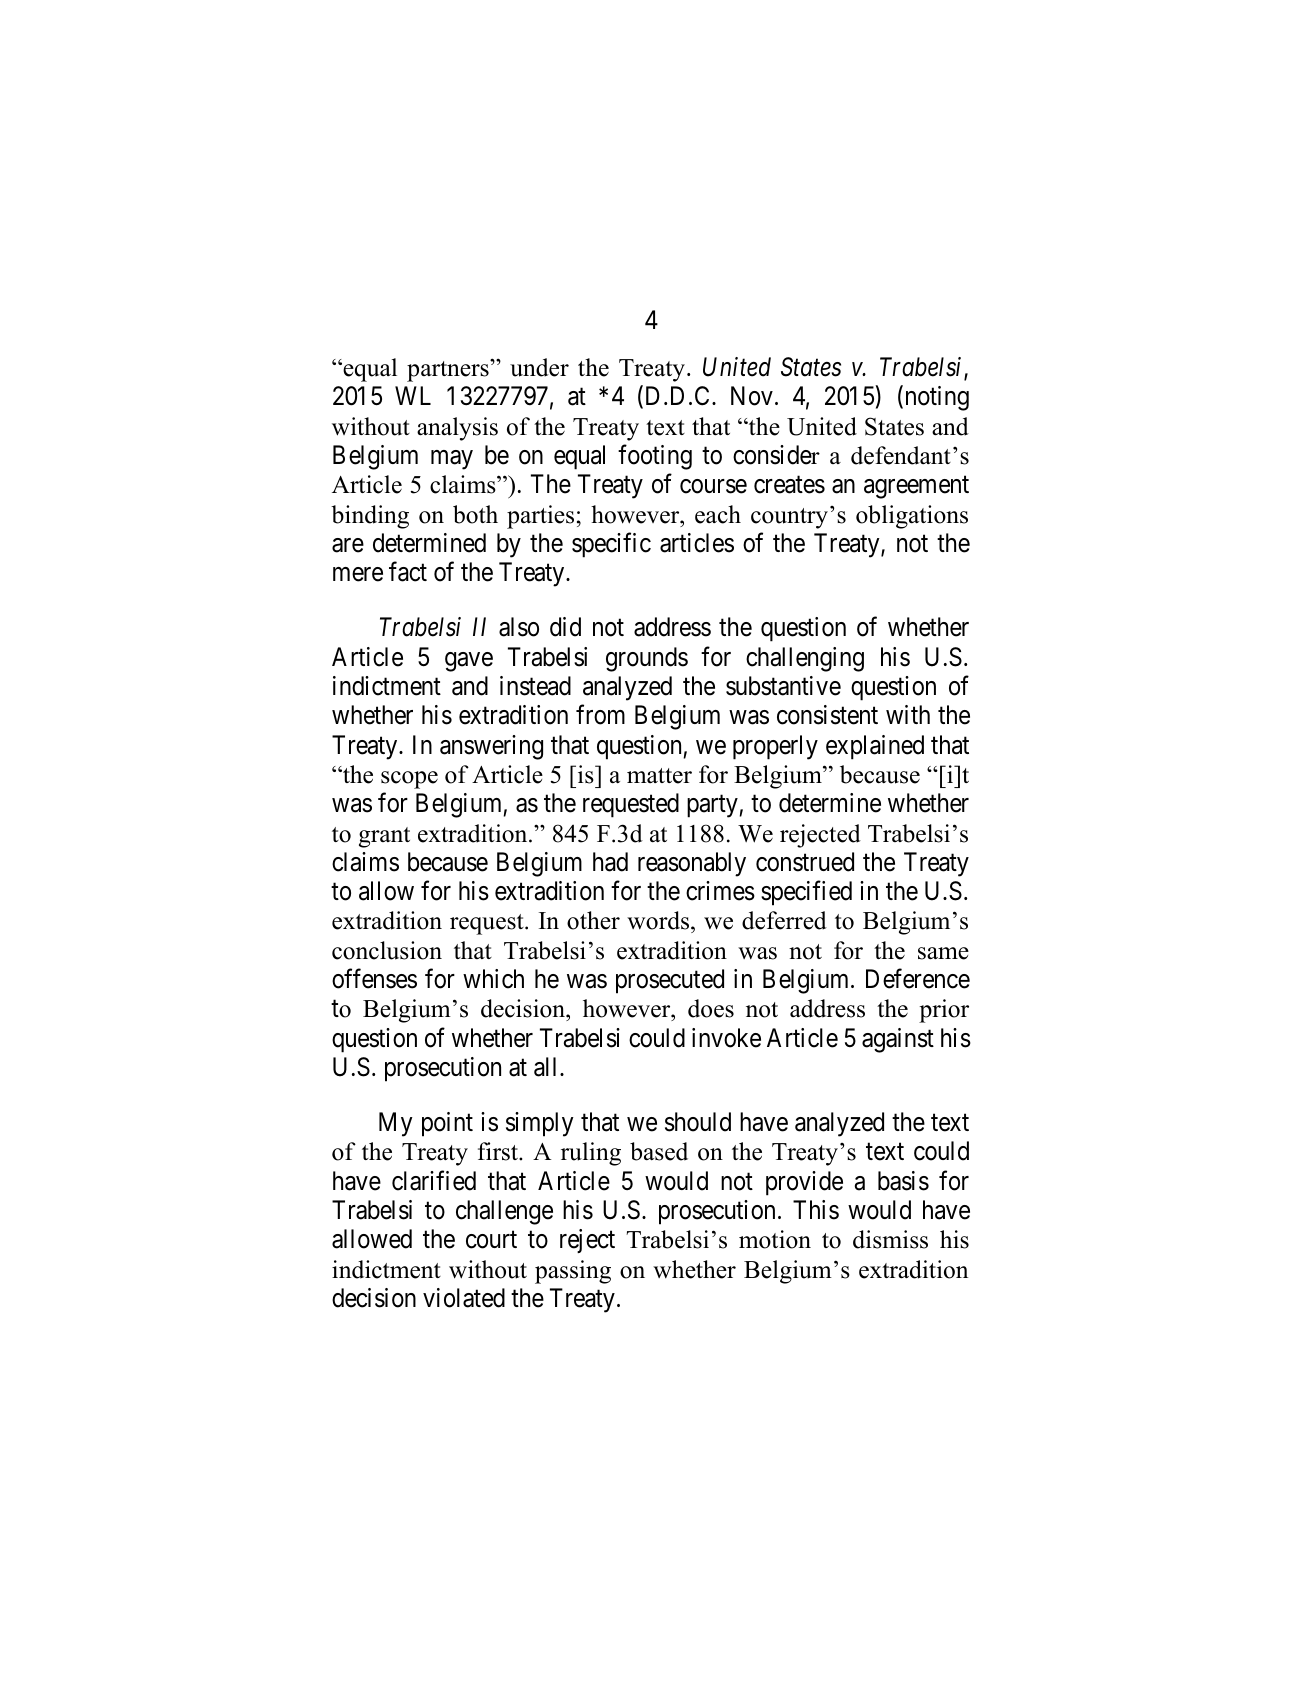  I want to click on passing, so click(573, 1272).
